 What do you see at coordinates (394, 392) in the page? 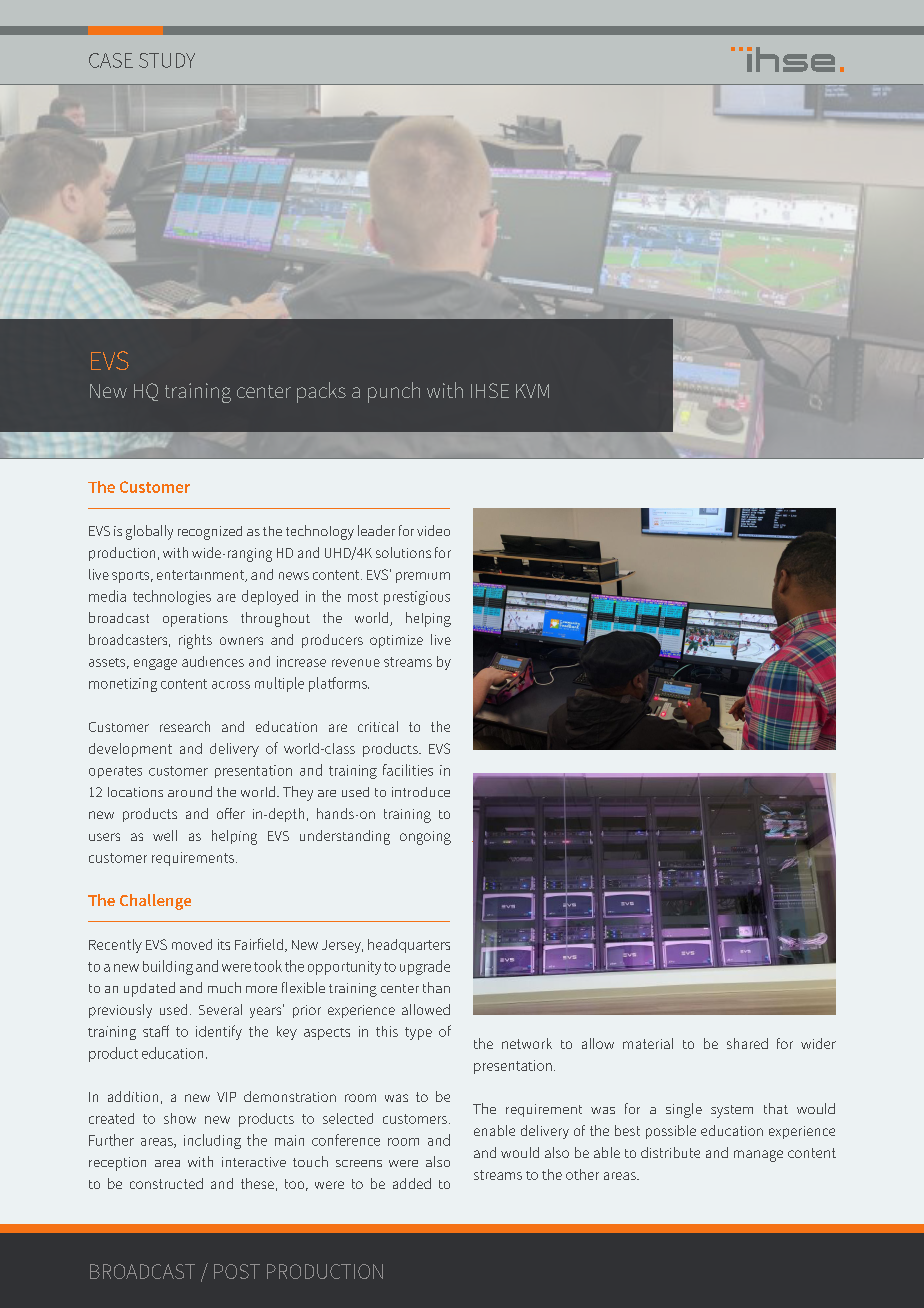
I see `punch` at bounding box center [394, 392].
